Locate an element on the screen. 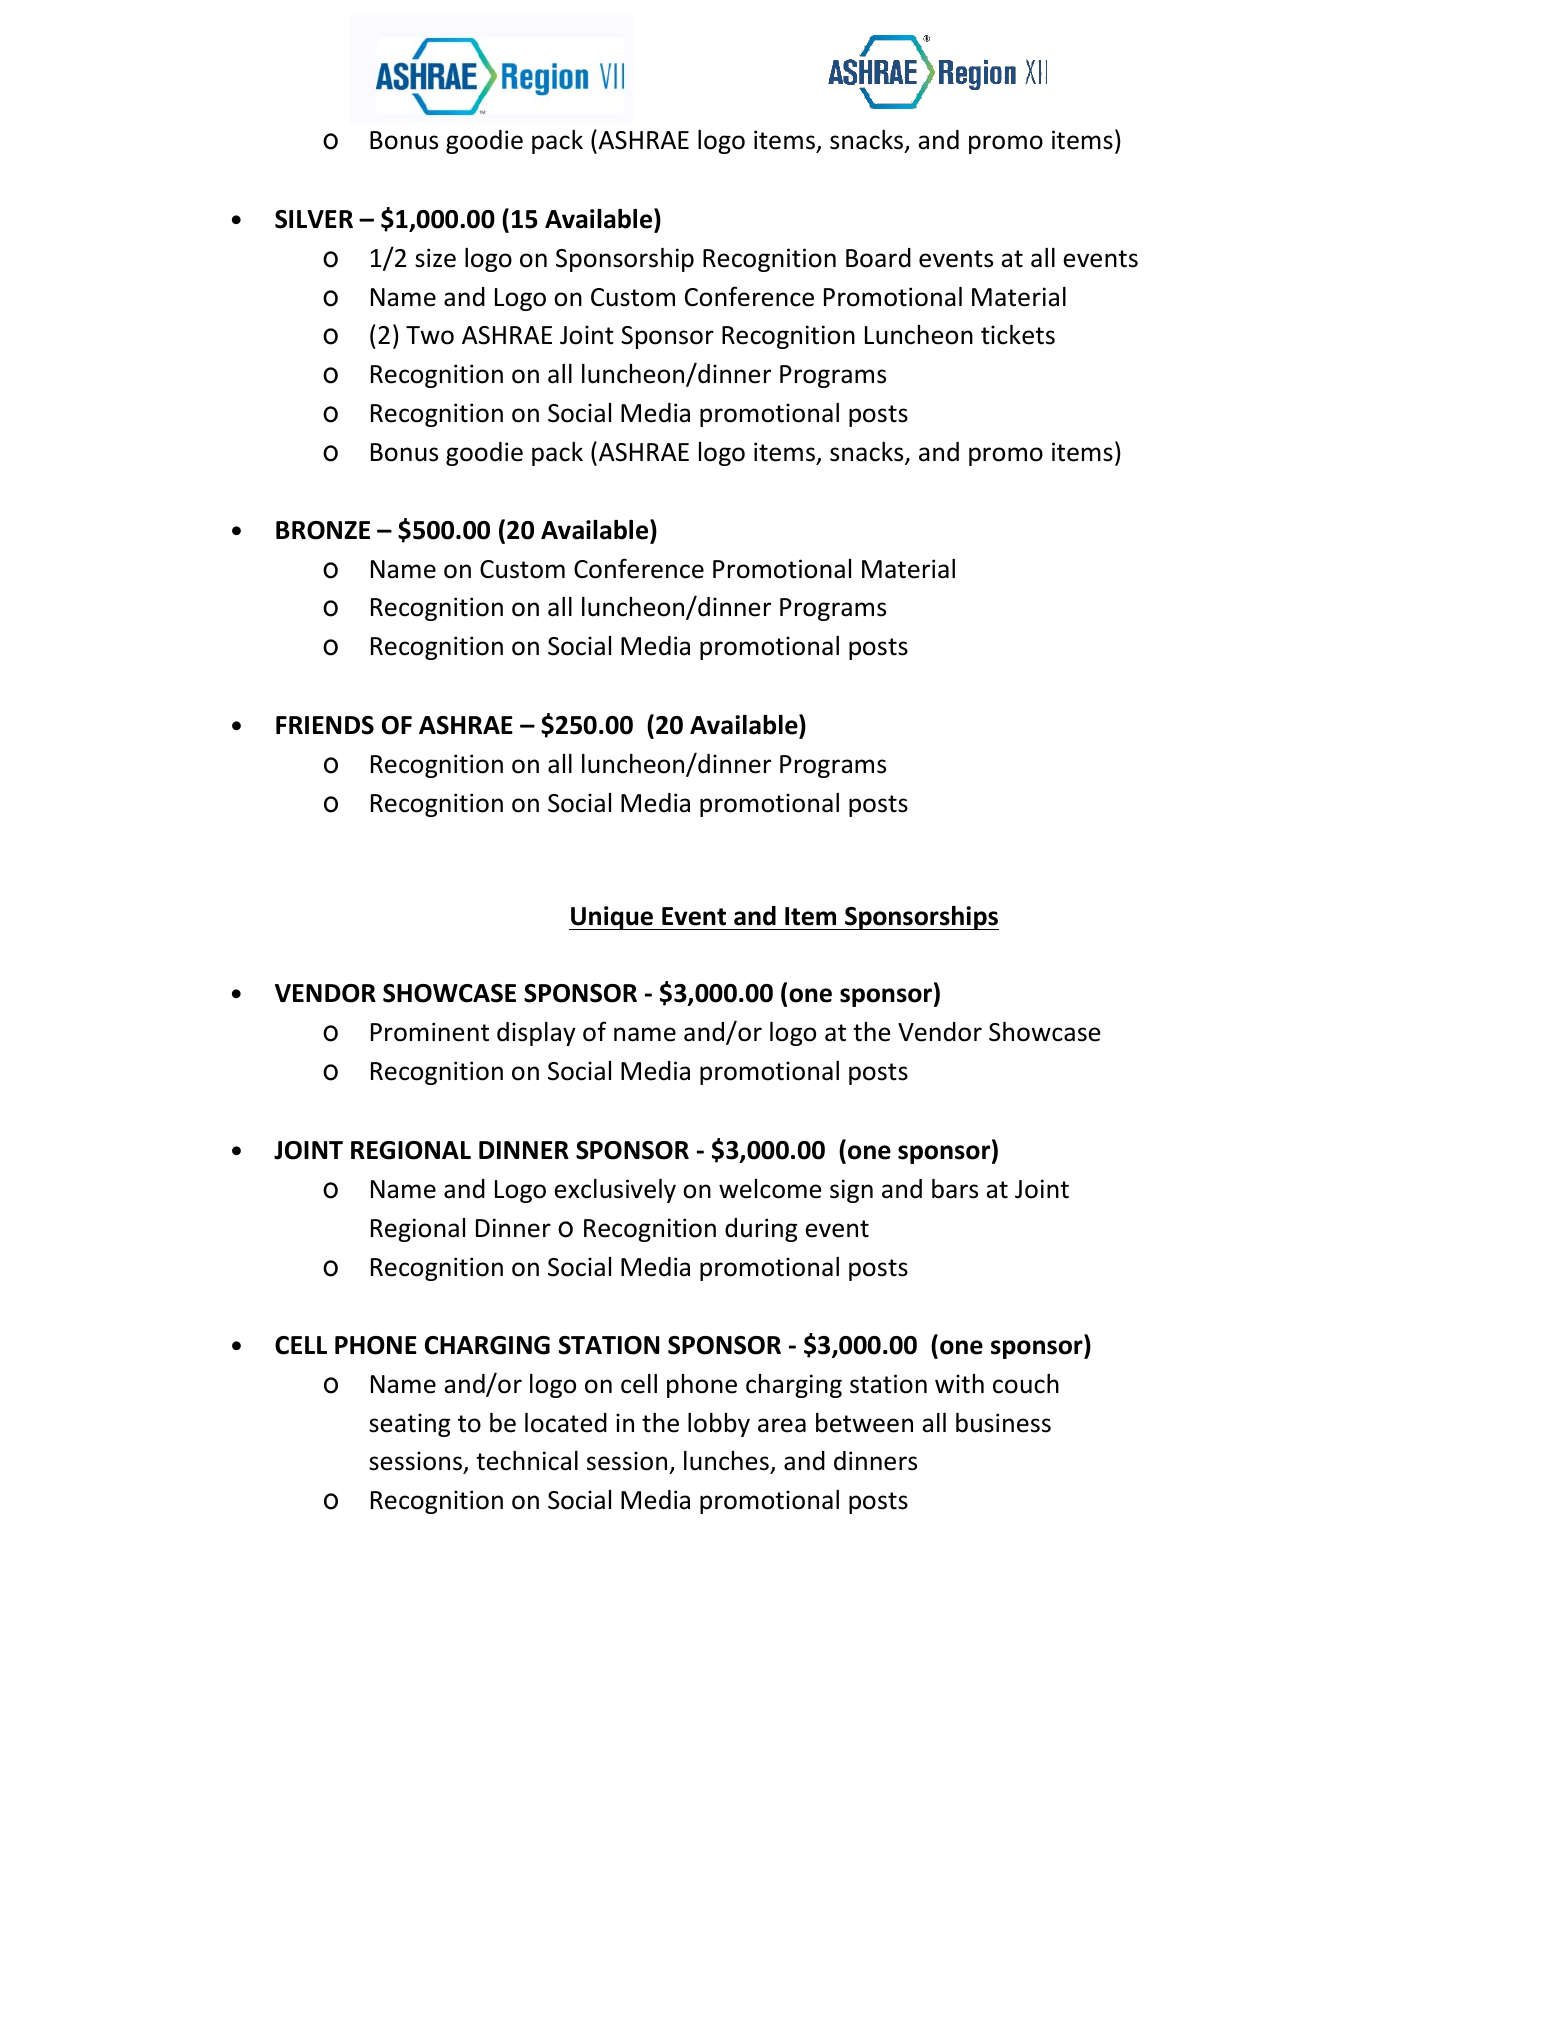 This screenshot has width=1566, height=2026. technical is located at coordinates (527, 1461).
